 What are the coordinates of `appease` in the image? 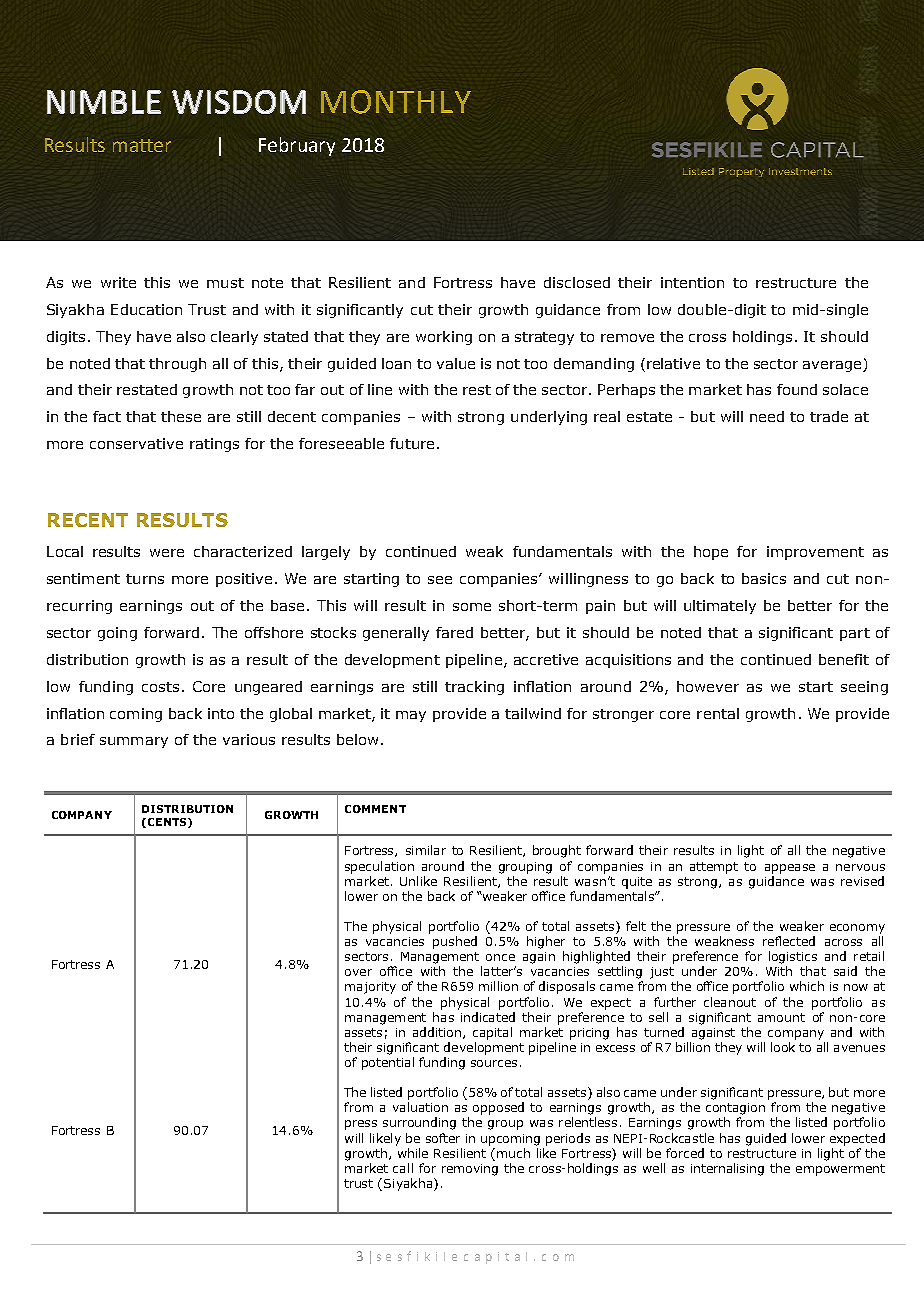 It's located at (790, 869).
